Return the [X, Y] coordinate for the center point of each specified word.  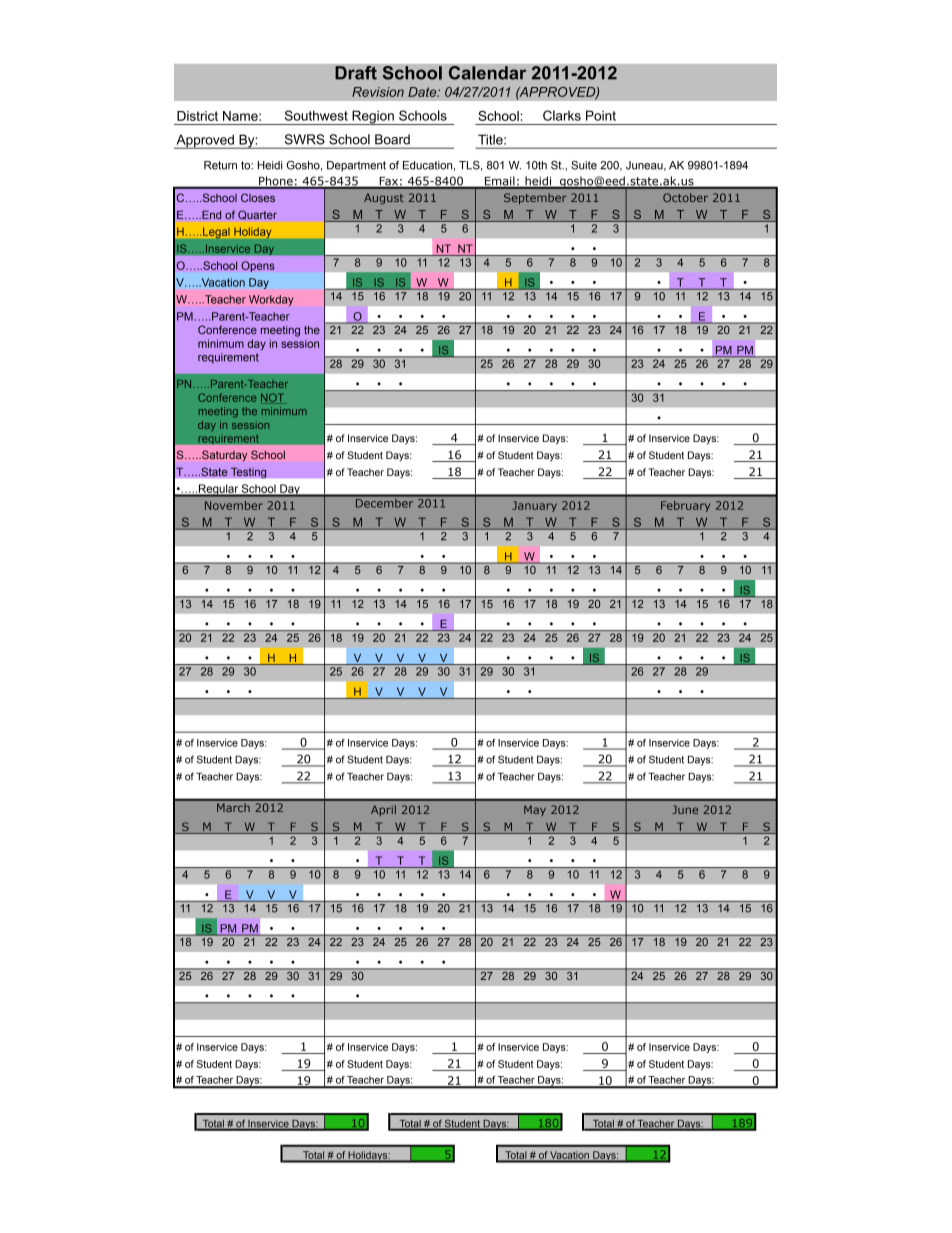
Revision [378, 92]
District [197, 116]
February [685, 506]
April [383, 810]
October [685, 197]
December [384, 502]
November [234, 505]
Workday [271, 300]
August [384, 198]
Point [601, 115]
